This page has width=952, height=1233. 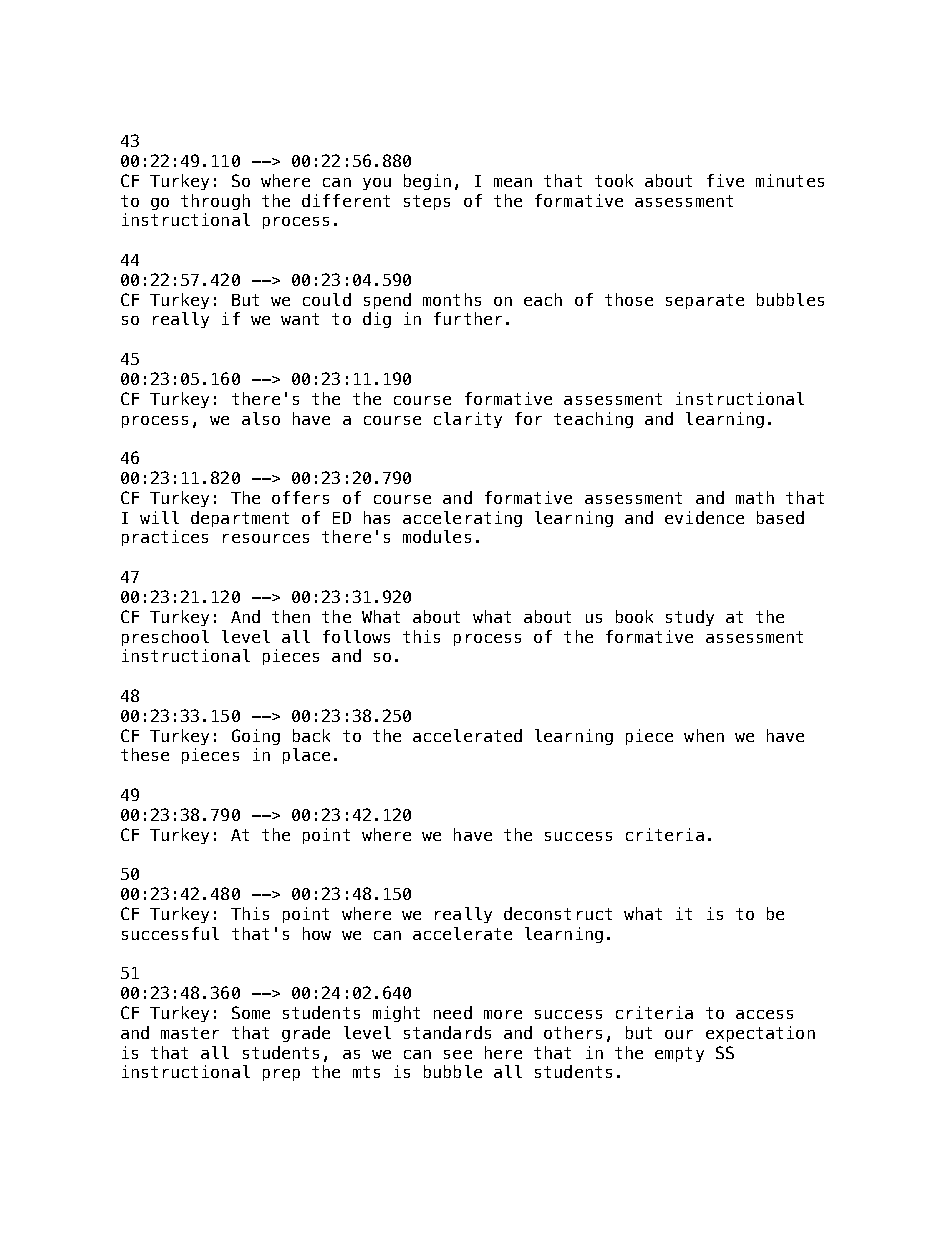 I want to click on steps, so click(x=427, y=202).
